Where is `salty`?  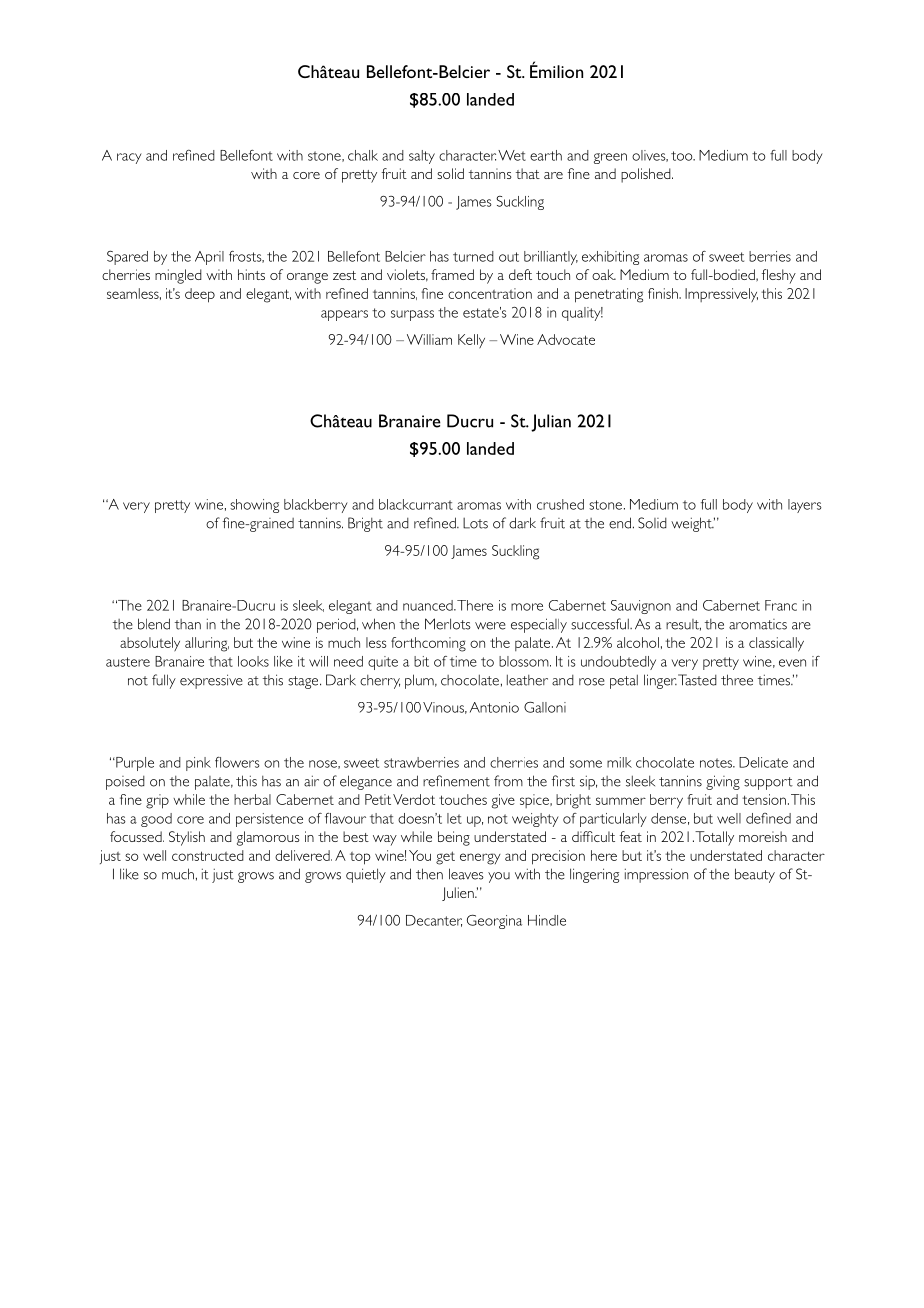 salty is located at coordinates (422, 157).
